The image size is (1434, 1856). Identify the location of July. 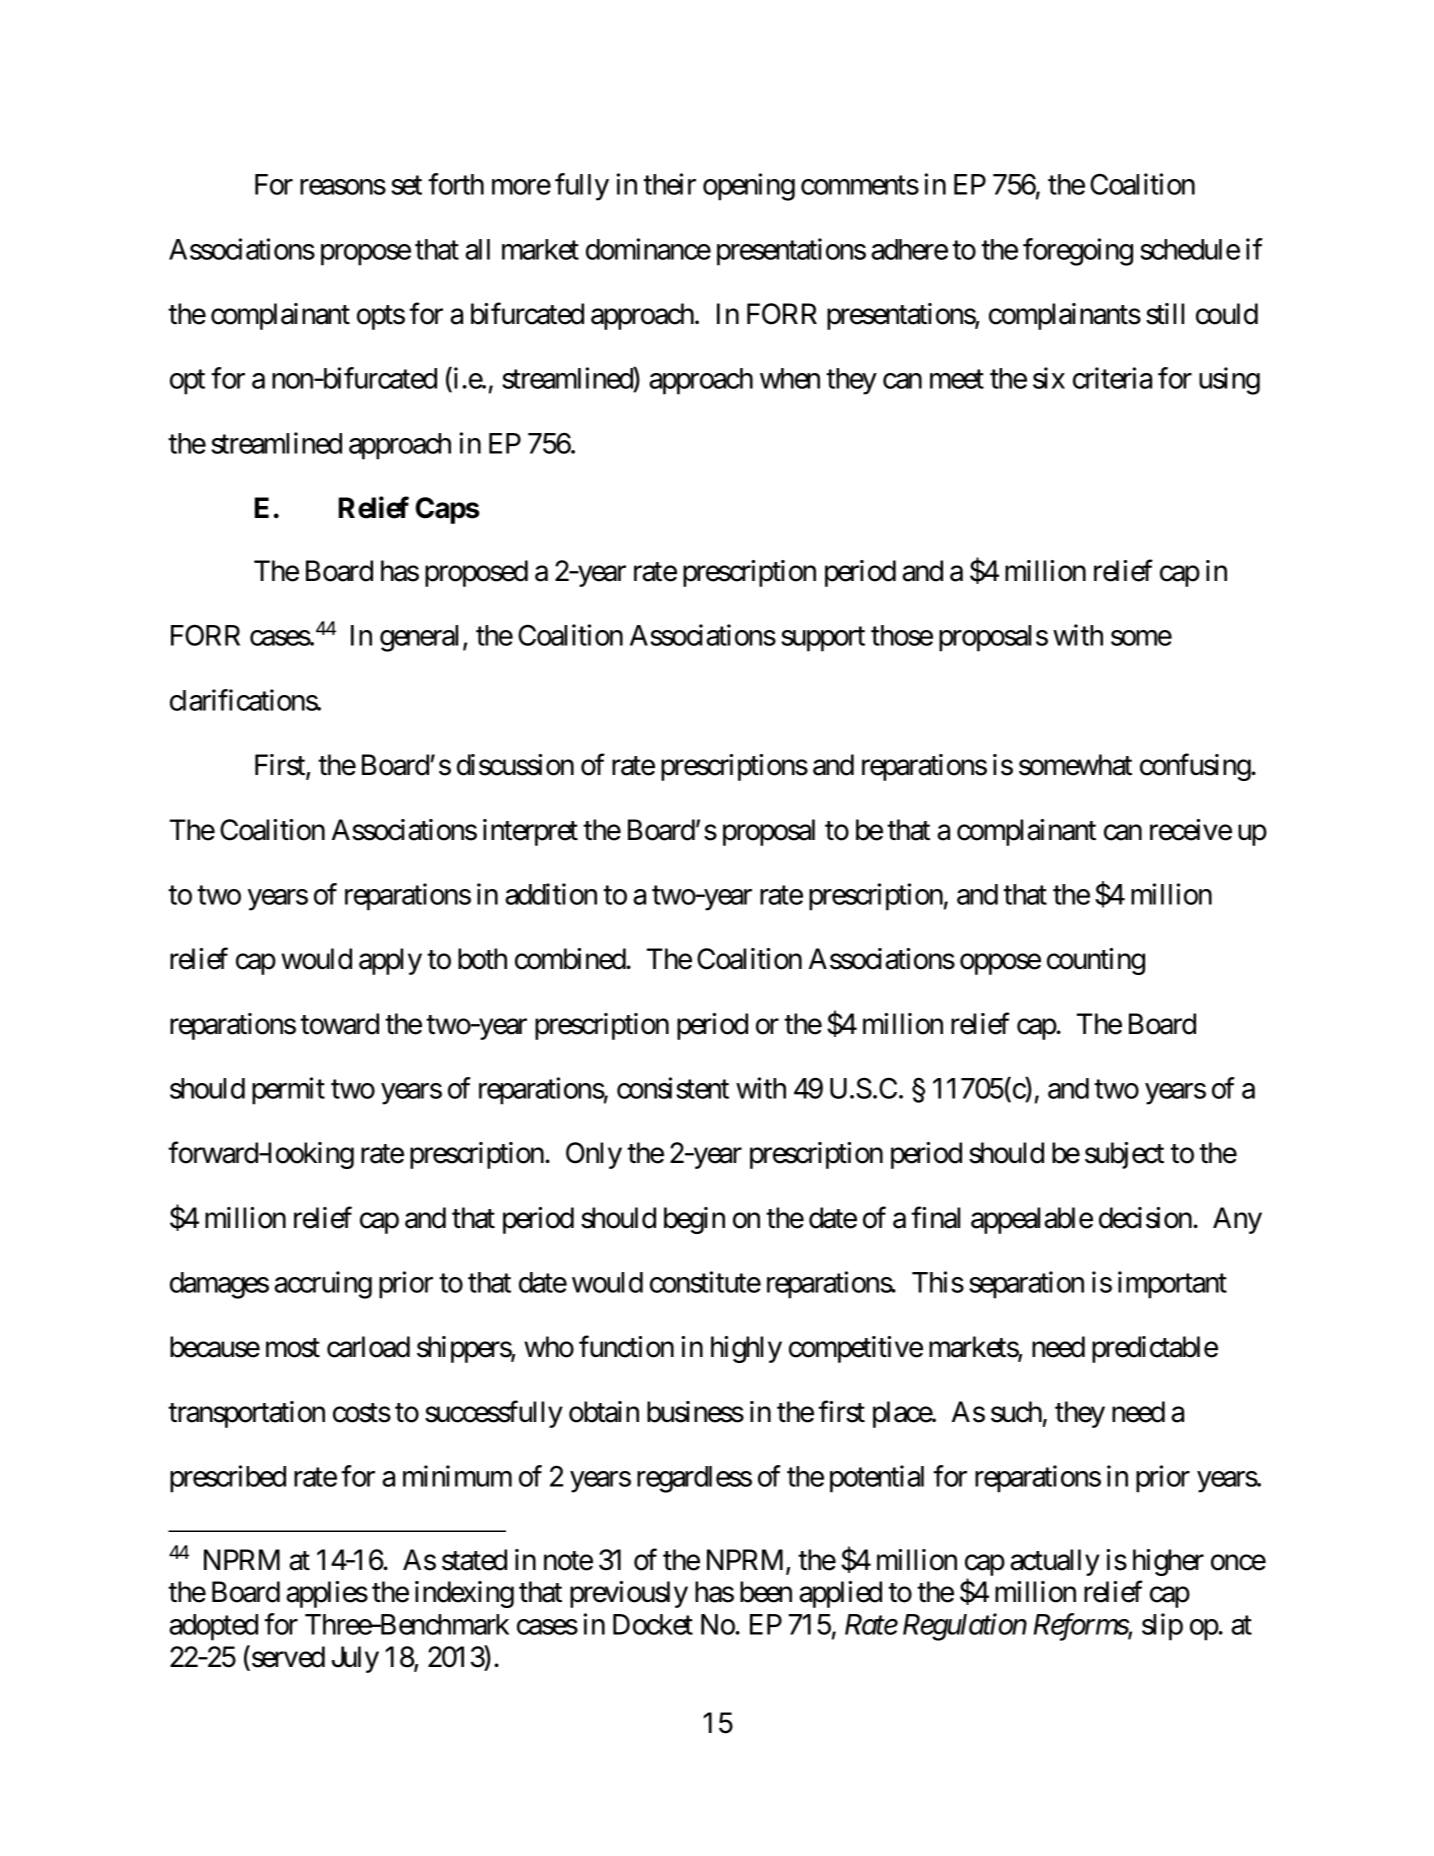
(355, 1659).
